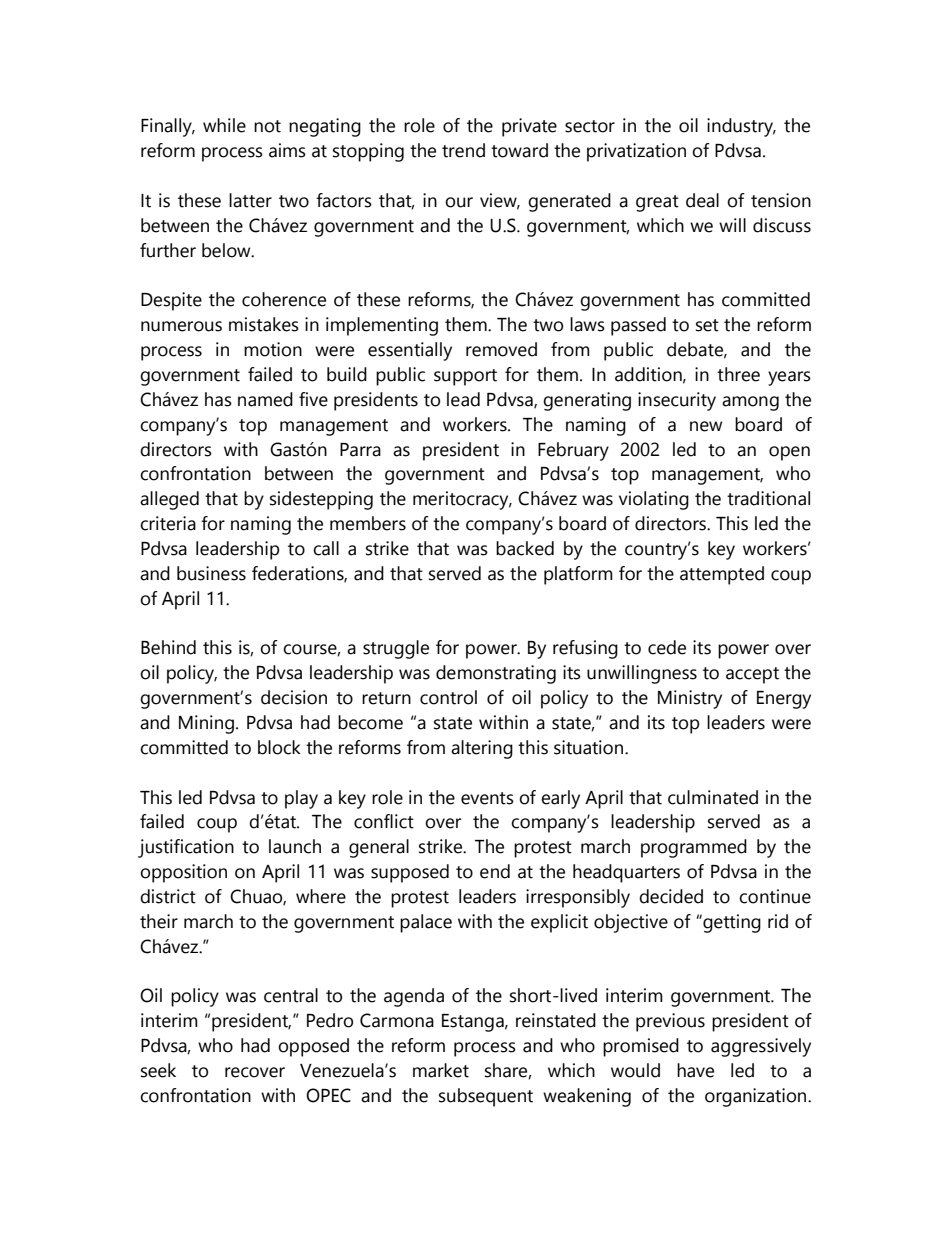  Describe the element at coordinates (224, 125) in the screenshot. I see `while` at that location.
